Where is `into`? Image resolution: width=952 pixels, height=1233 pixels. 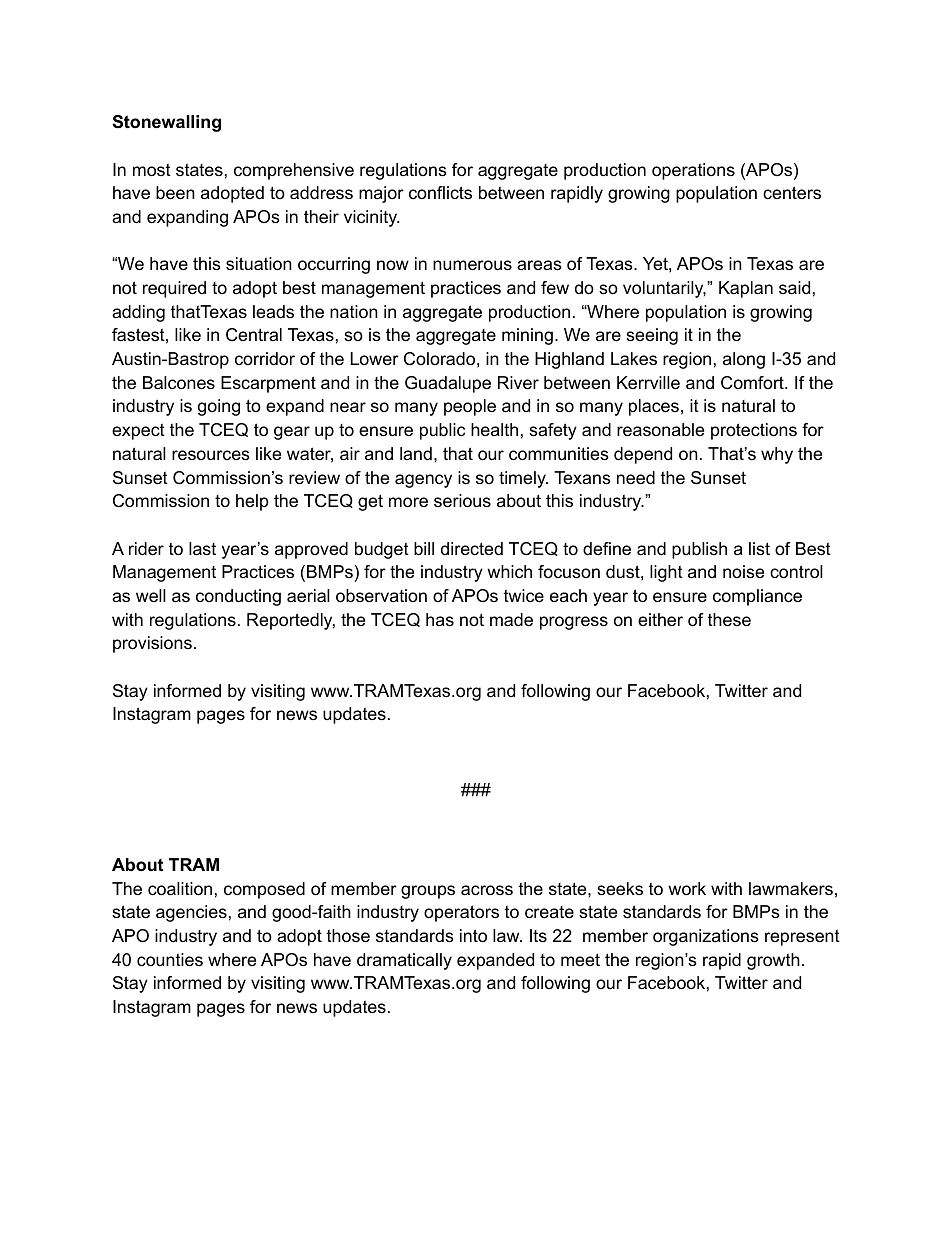
into is located at coordinates (473, 936).
